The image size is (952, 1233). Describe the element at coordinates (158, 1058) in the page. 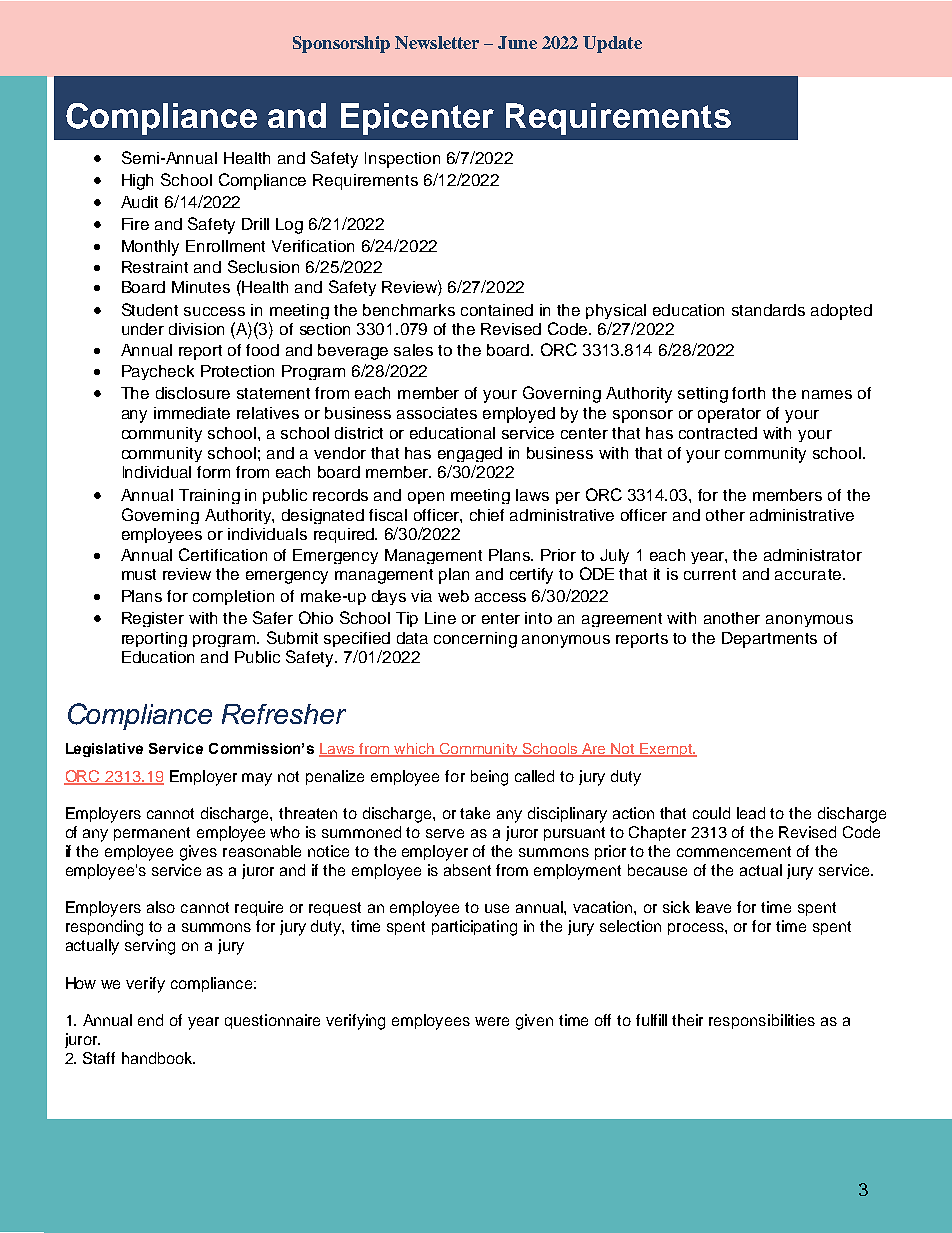

I see `handbook` at that location.
